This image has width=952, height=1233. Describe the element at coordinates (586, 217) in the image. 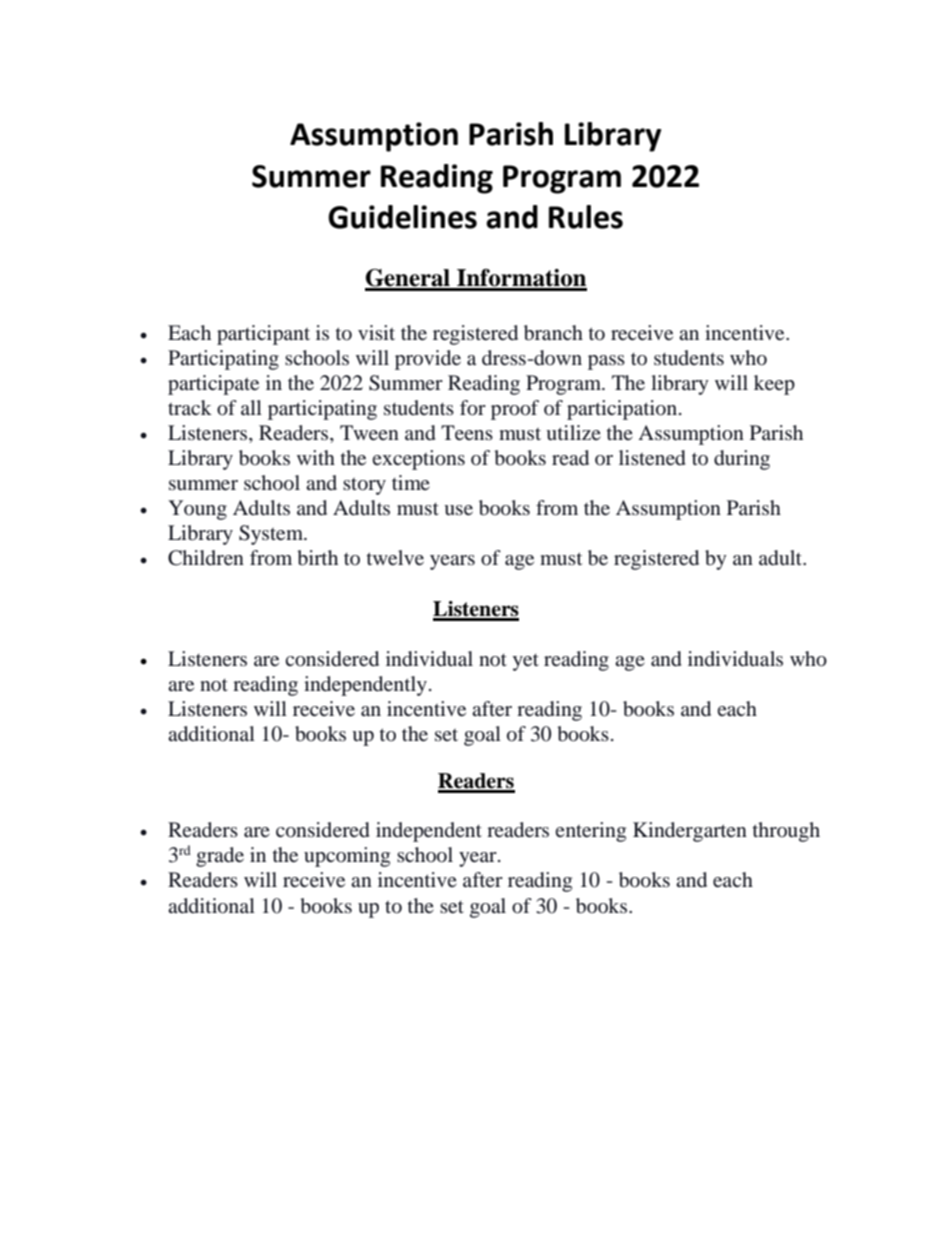

I see `Rules` at that location.
